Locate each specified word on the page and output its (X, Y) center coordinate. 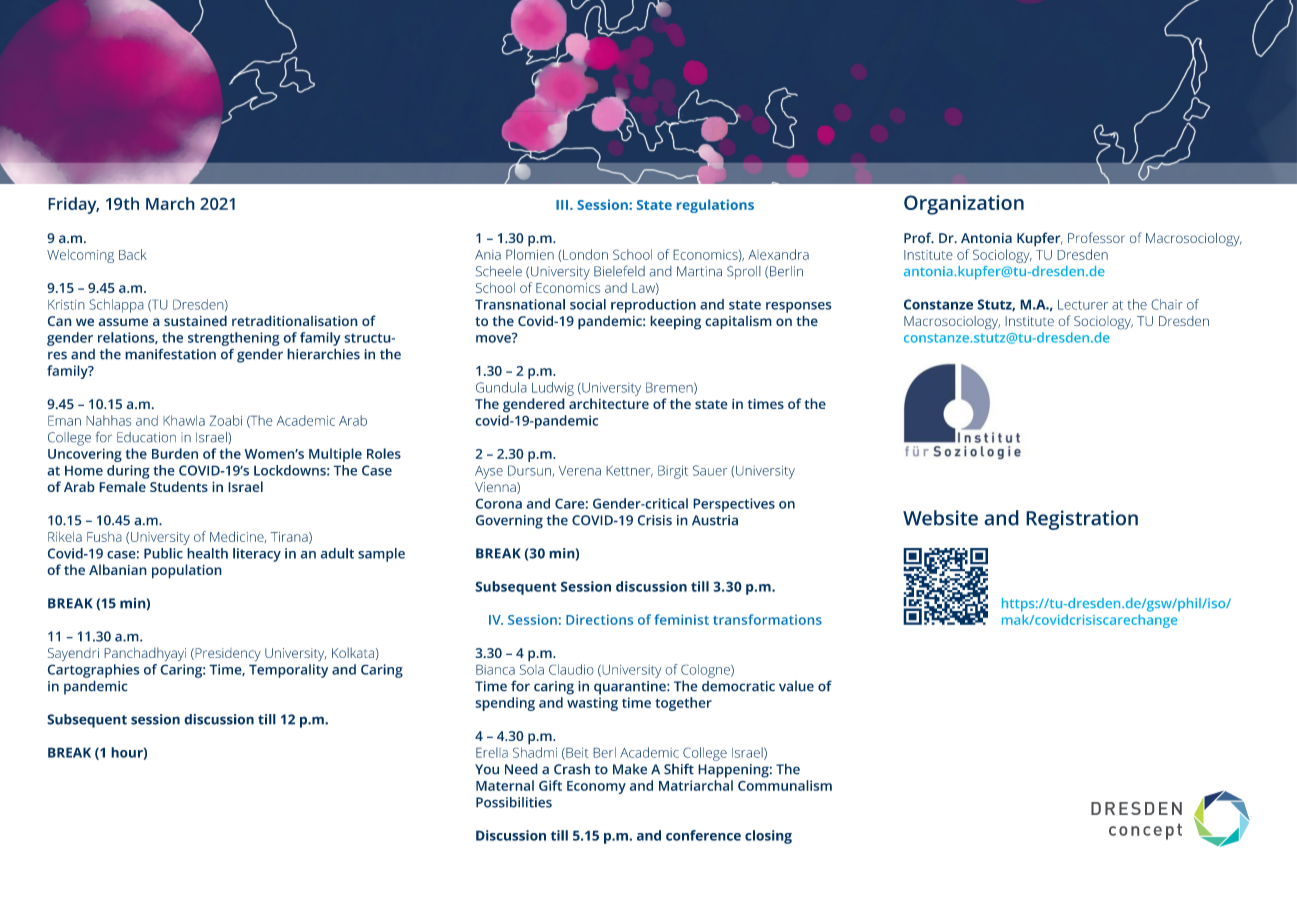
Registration (1082, 520)
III (562, 205)
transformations (767, 619)
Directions (599, 619)
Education (146, 437)
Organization (964, 205)
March (170, 203)
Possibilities (514, 802)
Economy (596, 787)
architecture (609, 403)
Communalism (785, 785)
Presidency (227, 655)
